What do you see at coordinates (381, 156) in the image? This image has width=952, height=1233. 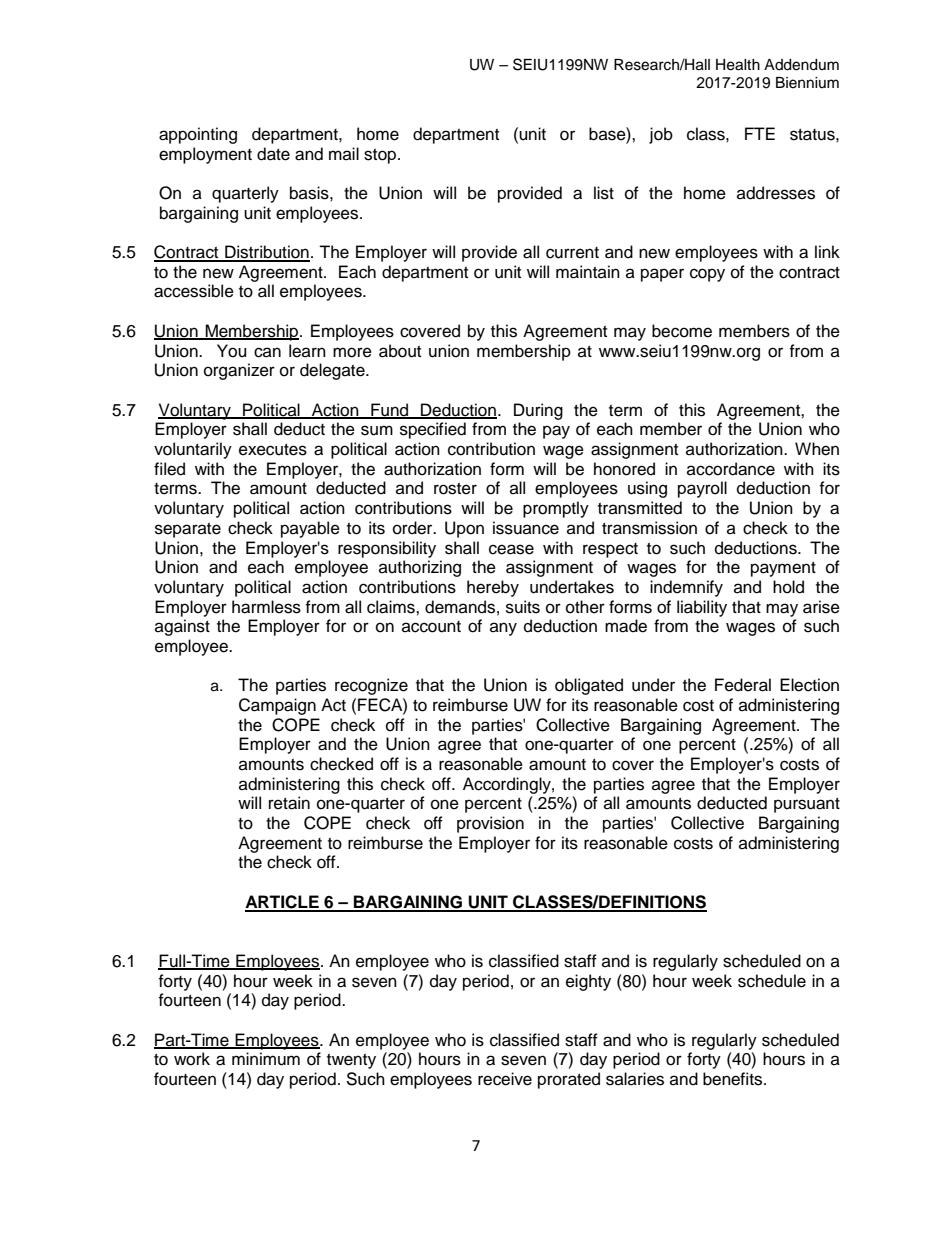 I see `stop` at bounding box center [381, 156].
